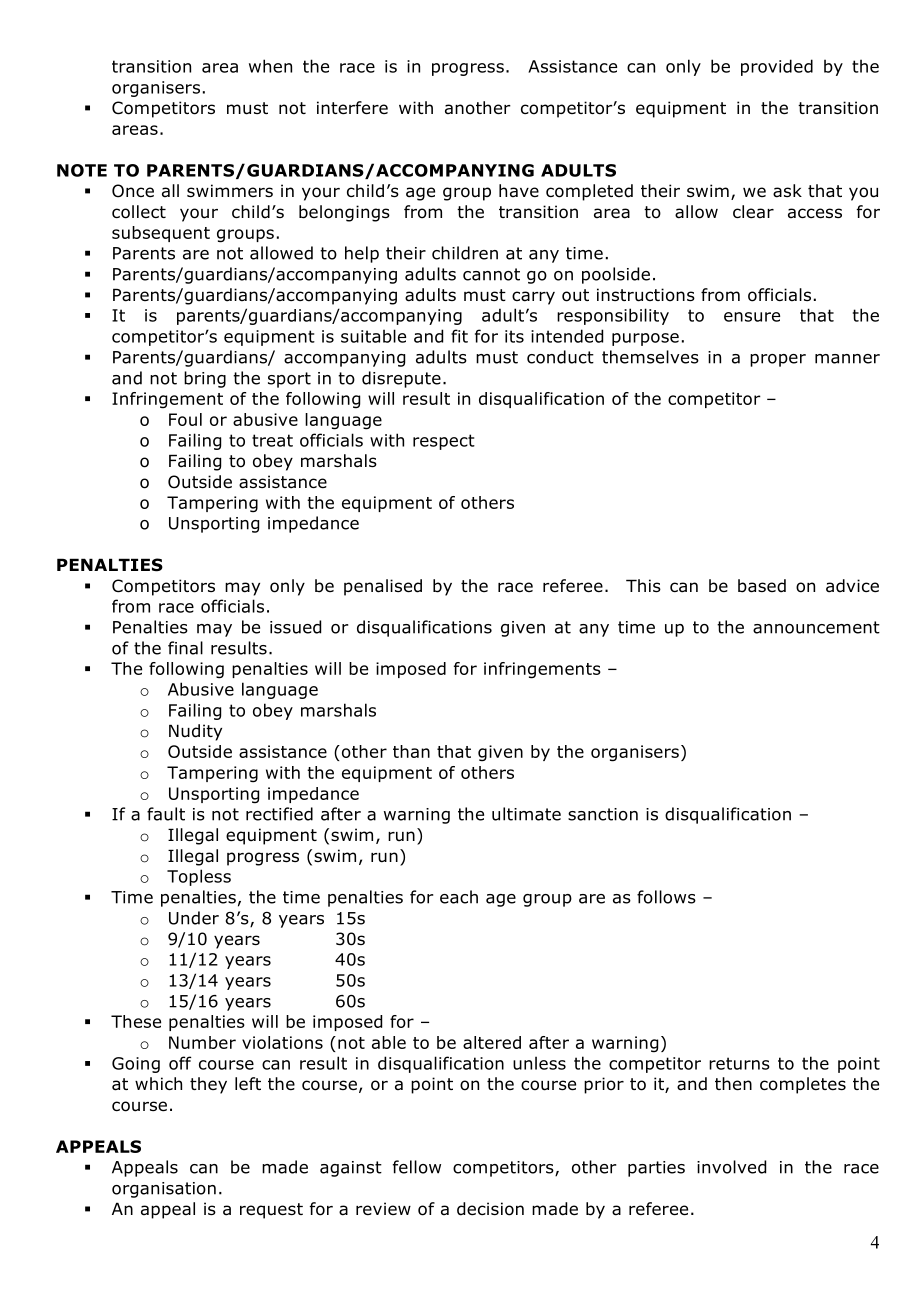 The height and width of the image is (1308, 924). Describe the element at coordinates (352, 108) in the image. I see `interfere` at that location.
